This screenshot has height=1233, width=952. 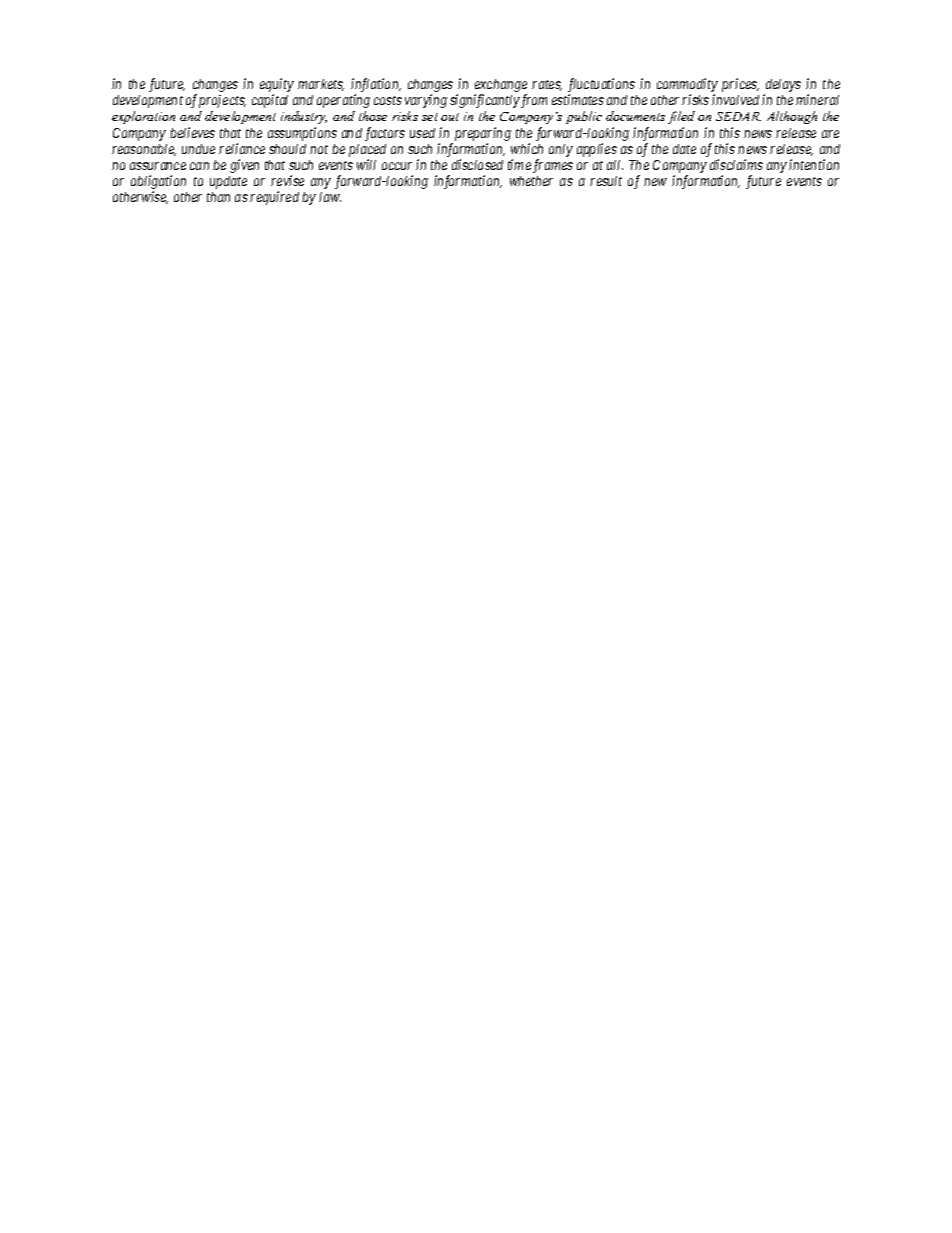 I want to click on preparing, so click(x=483, y=134).
